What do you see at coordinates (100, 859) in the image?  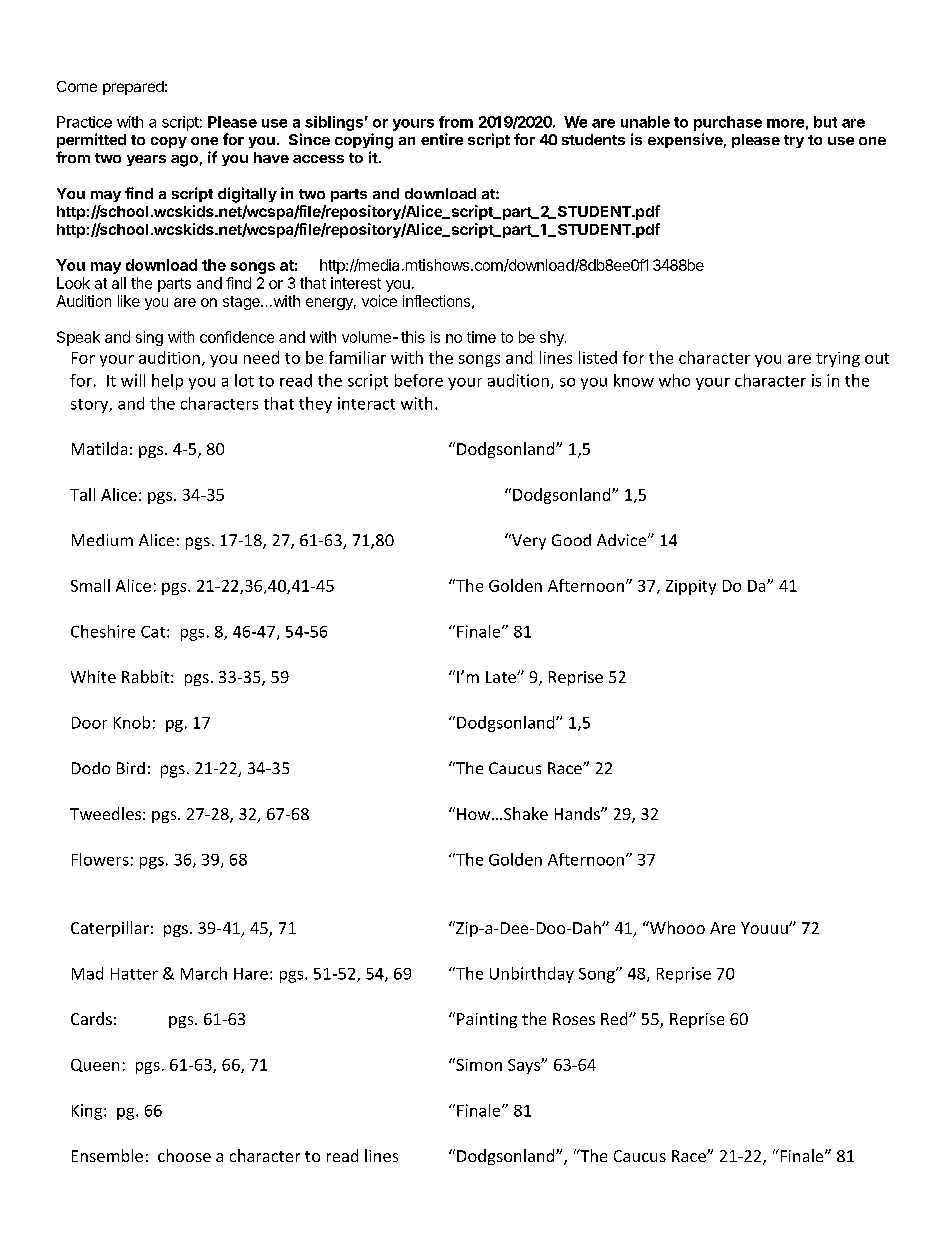 I see `Flowers` at bounding box center [100, 859].
